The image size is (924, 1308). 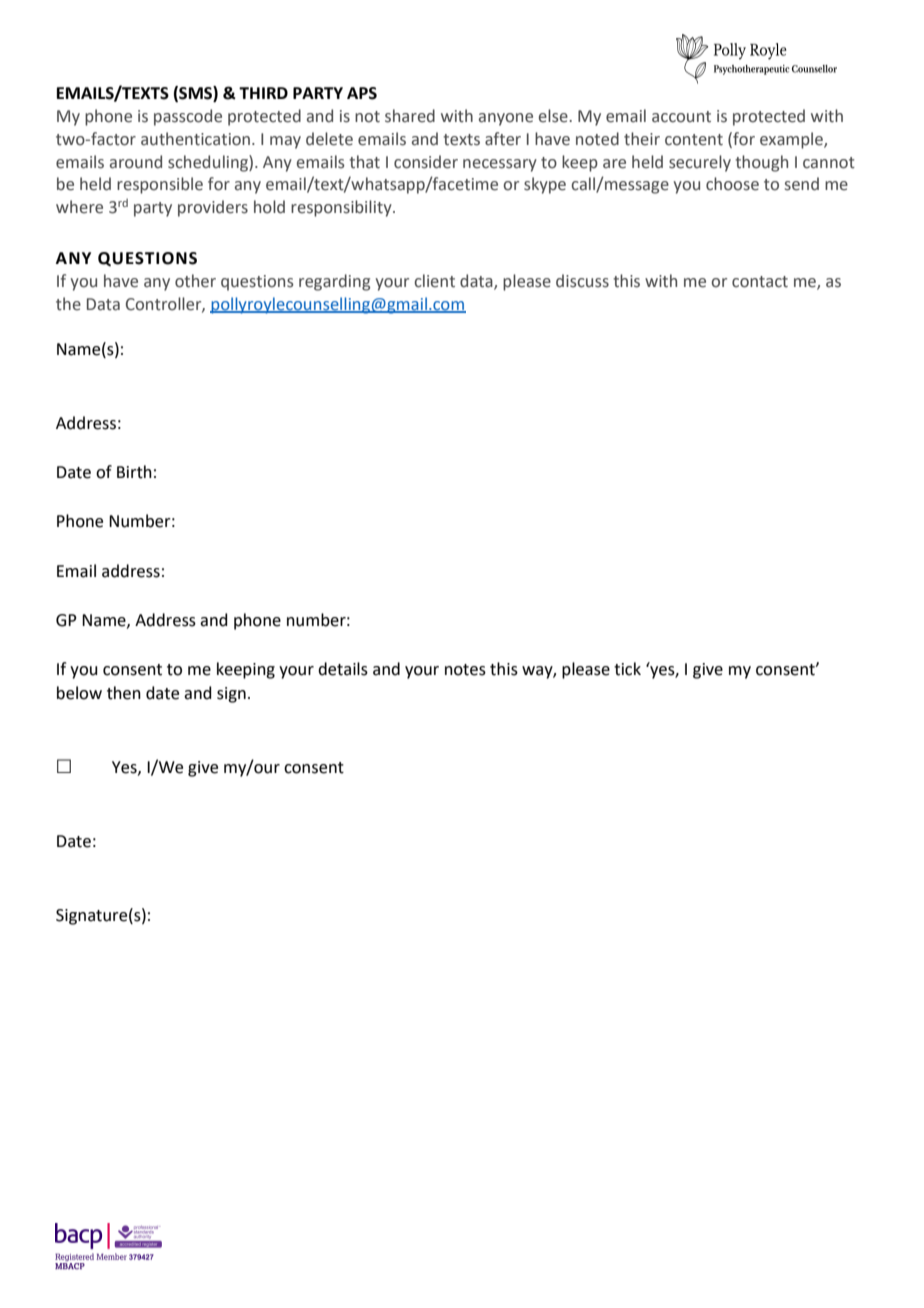 What do you see at coordinates (343, 669) in the screenshot?
I see `details` at bounding box center [343, 669].
